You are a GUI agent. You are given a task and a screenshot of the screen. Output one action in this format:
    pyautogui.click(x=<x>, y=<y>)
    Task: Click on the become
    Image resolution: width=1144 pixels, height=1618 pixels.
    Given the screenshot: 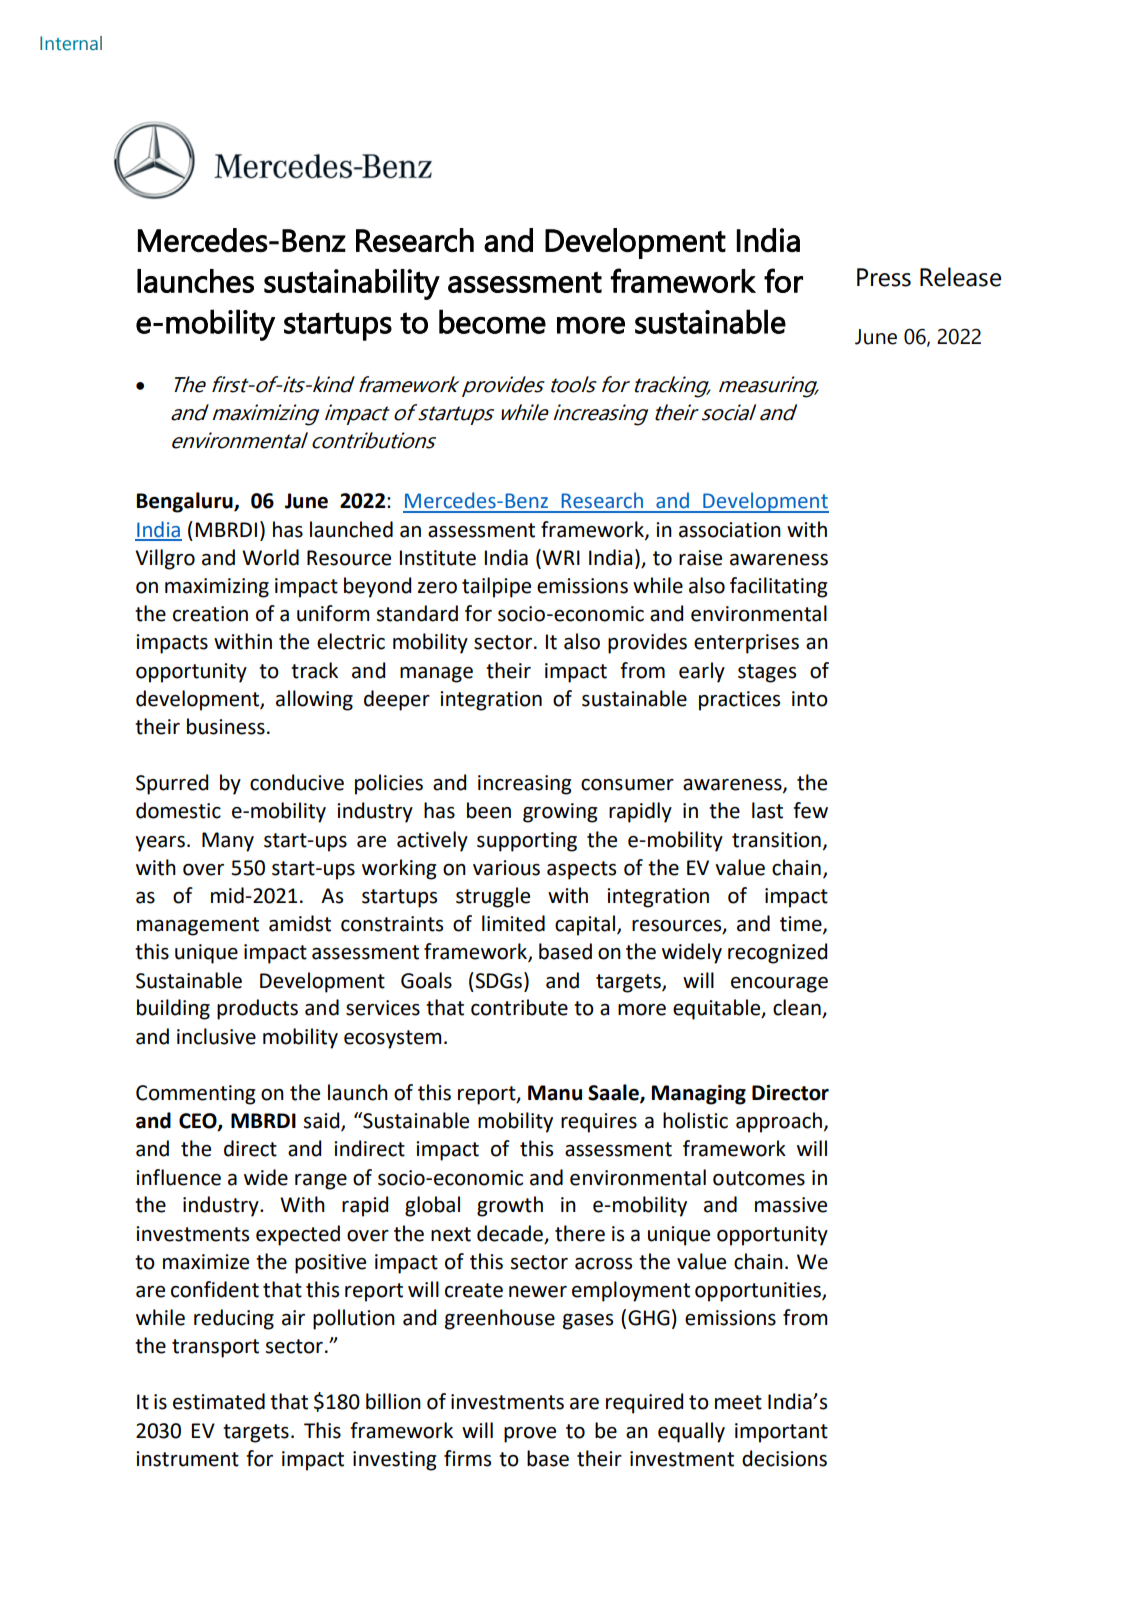 What is the action you would take?
    pyautogui.click(x=492, y=321)
